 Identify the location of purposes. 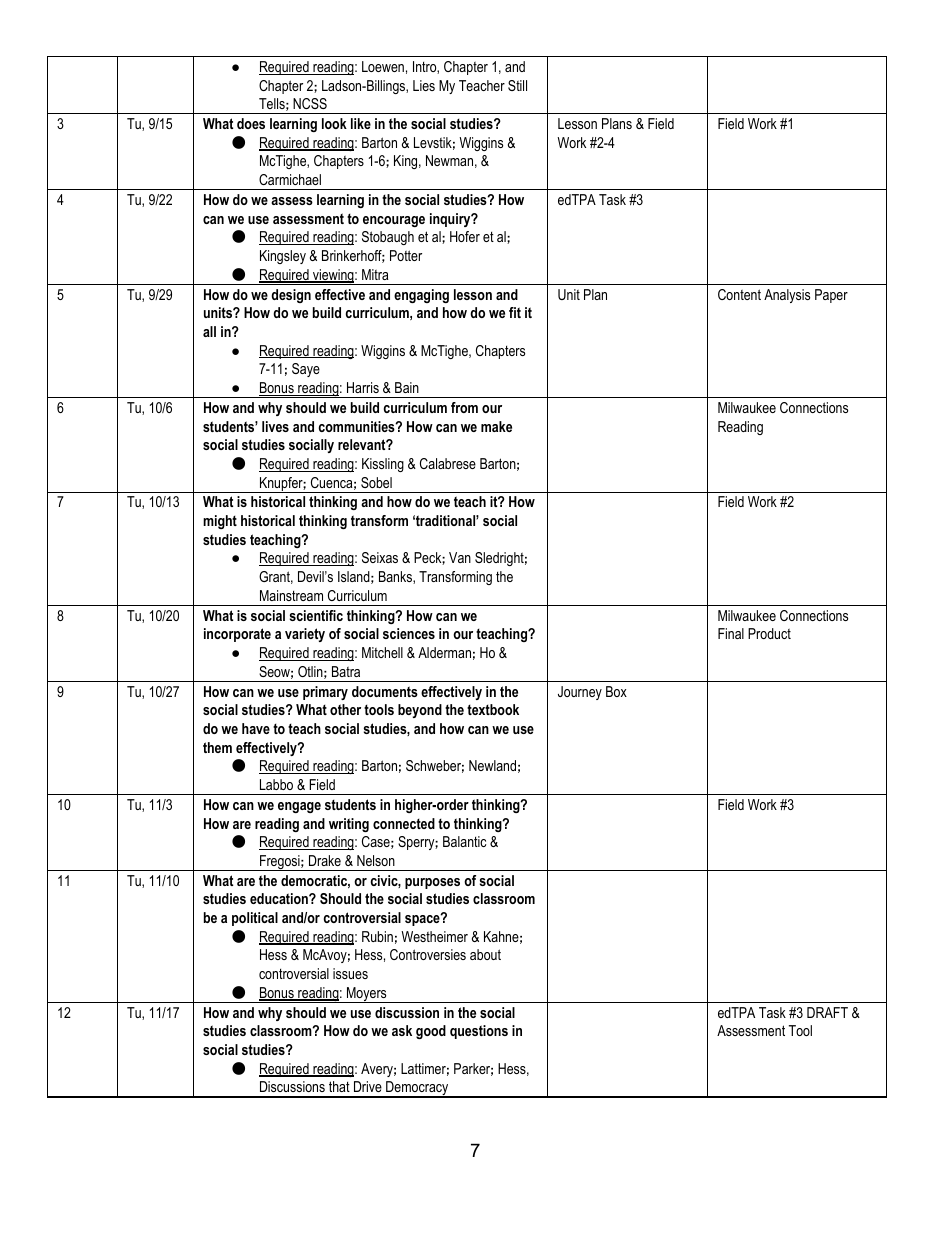
(432, 883).
